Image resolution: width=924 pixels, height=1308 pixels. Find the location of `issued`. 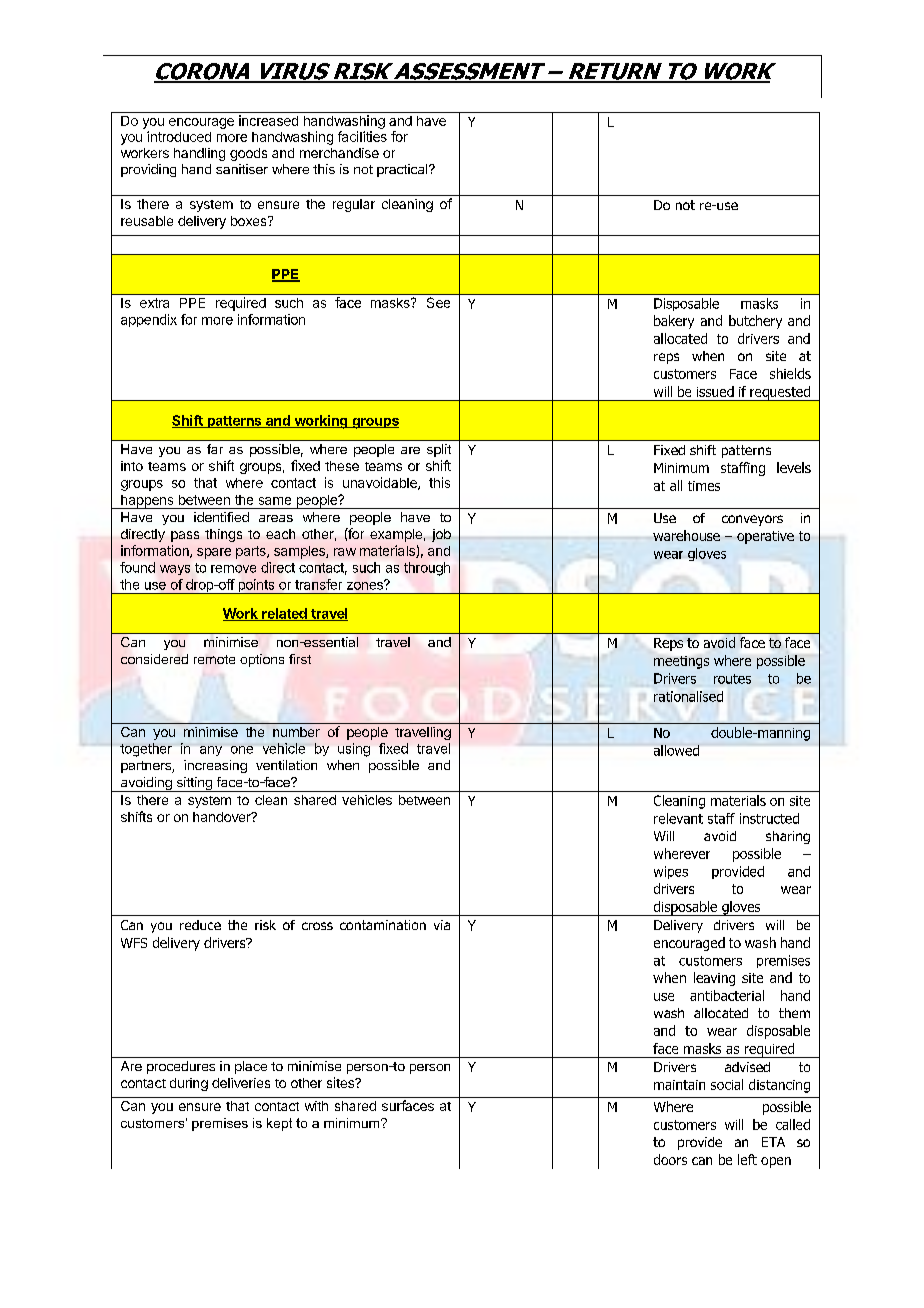

issued is located at coordinates (715, 391).
